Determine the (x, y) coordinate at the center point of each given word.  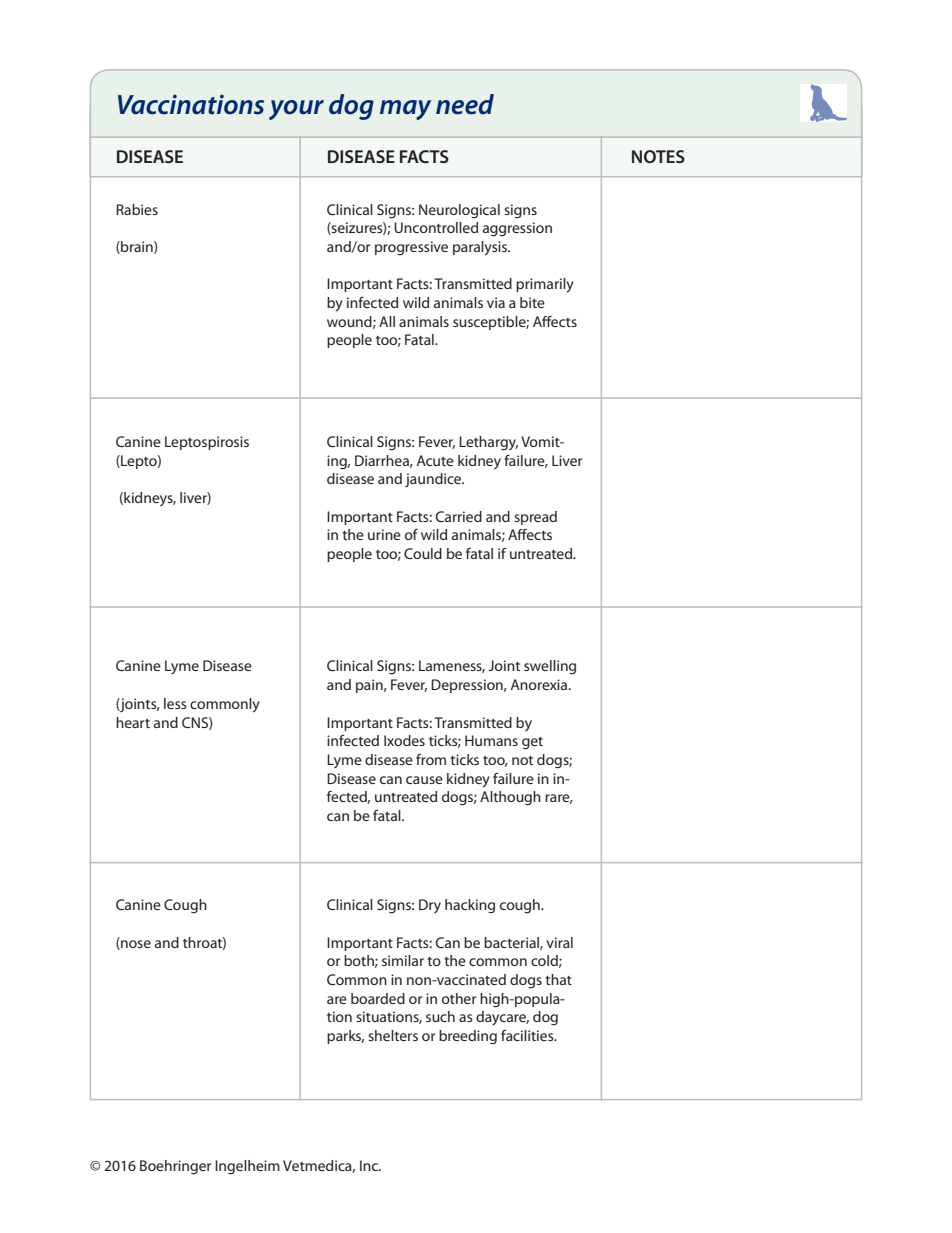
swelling (550, 667)
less (175, 703)
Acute (435, 460)
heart (133, 722)
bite (532, 302)
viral (559, 942)
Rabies (137, 209)
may (405, 110)
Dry (430, 906)
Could (423, 553)
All (387, 321)
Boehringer (175, 1167)
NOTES (658, 156)
